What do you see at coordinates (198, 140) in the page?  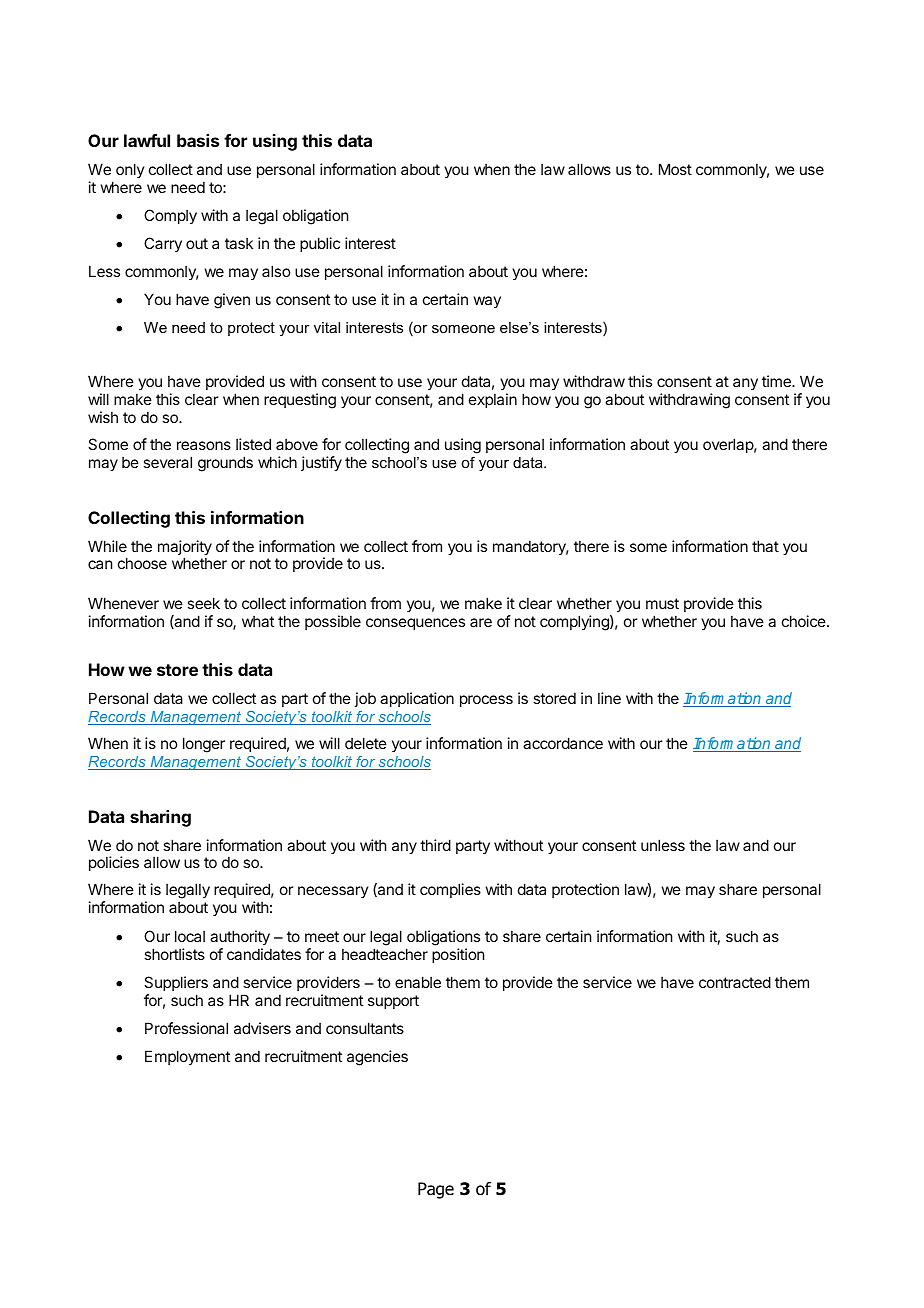 I see `basis` at bounding box center [198, 140].
